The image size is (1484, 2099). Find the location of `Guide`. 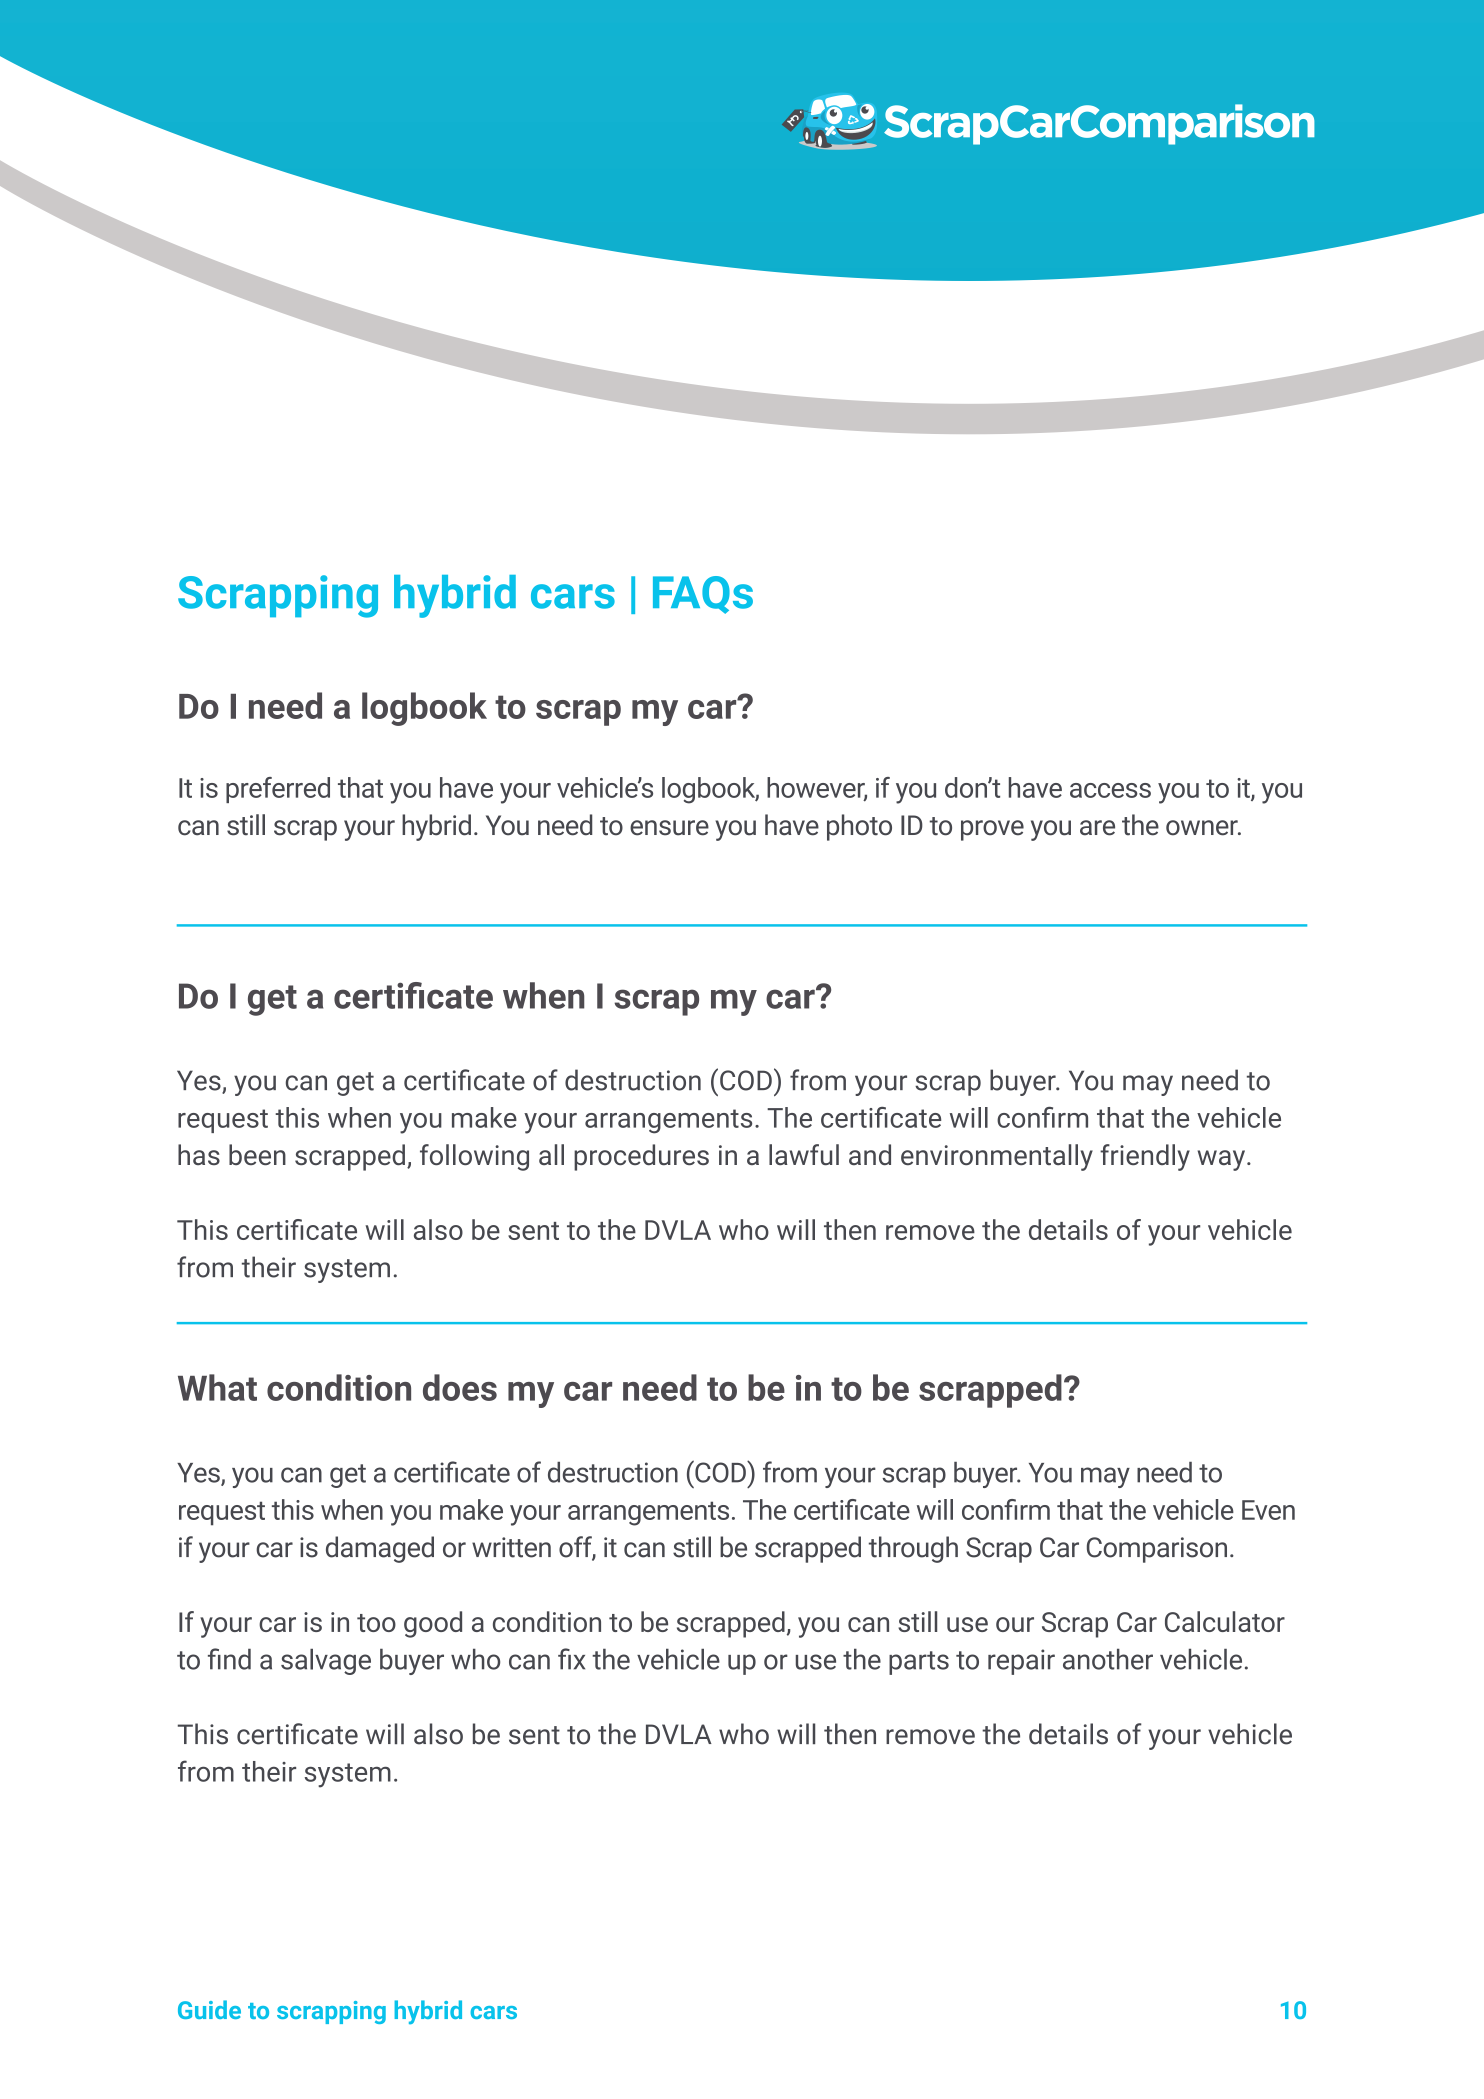

Guide is located at coordinates (209, 2009).
